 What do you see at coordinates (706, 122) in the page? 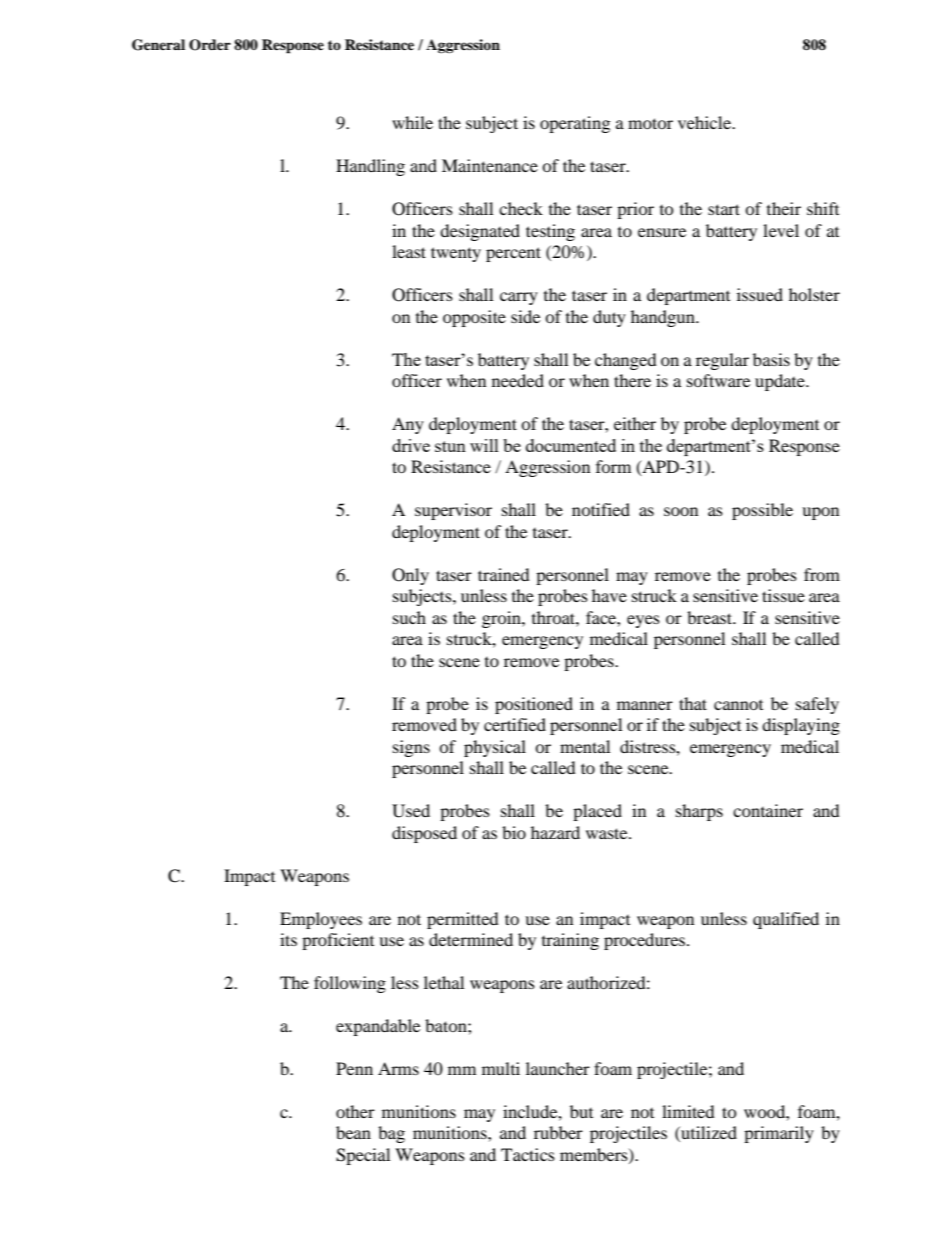
I see `vehicle` at bounding box center [706, 122].
